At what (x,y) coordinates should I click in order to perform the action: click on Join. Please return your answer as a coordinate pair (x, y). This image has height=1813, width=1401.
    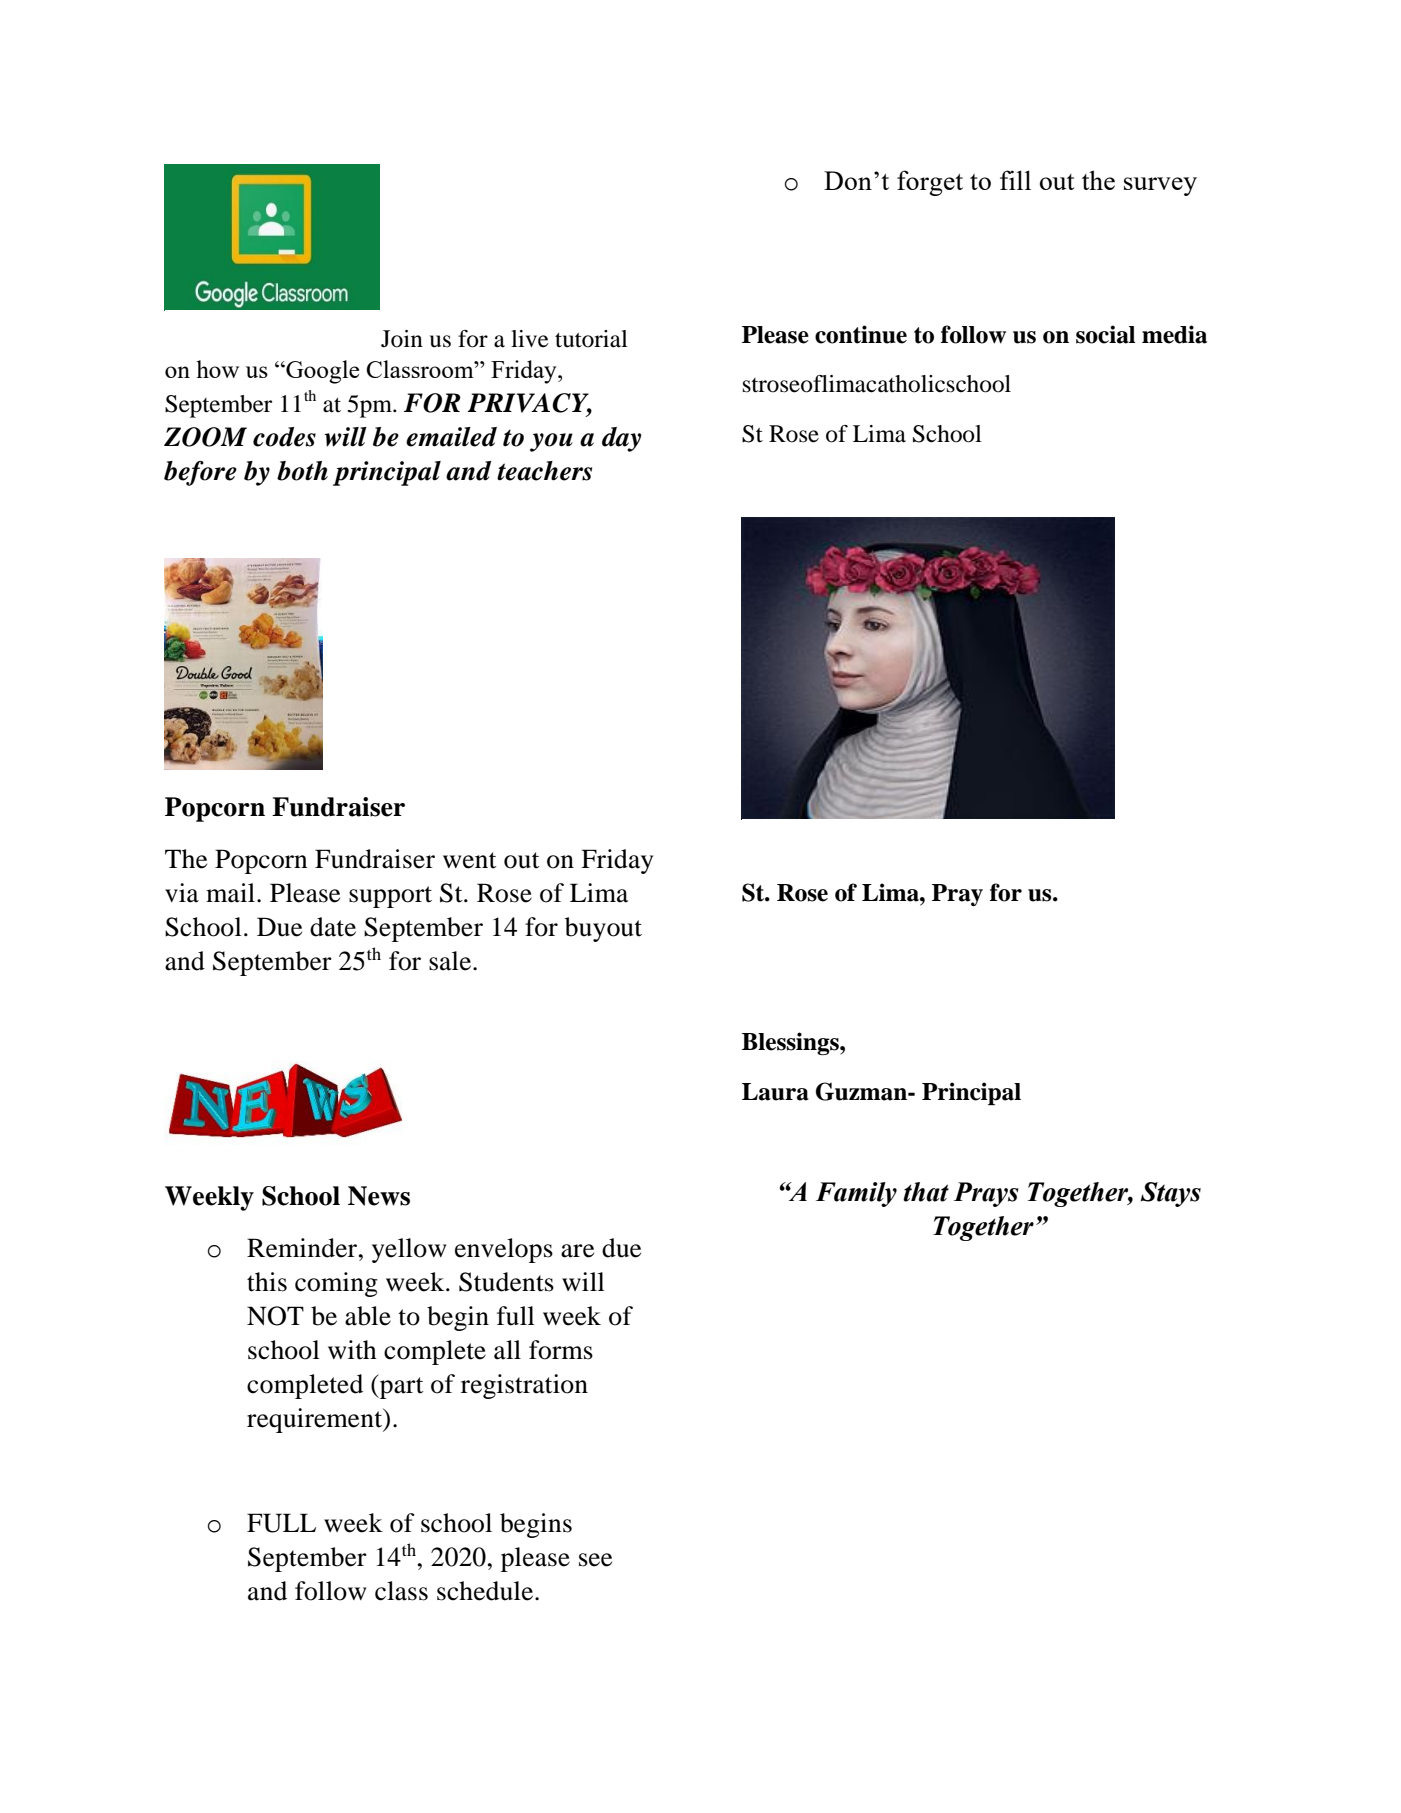
    Looking at the image, I should click on (402, 339).
